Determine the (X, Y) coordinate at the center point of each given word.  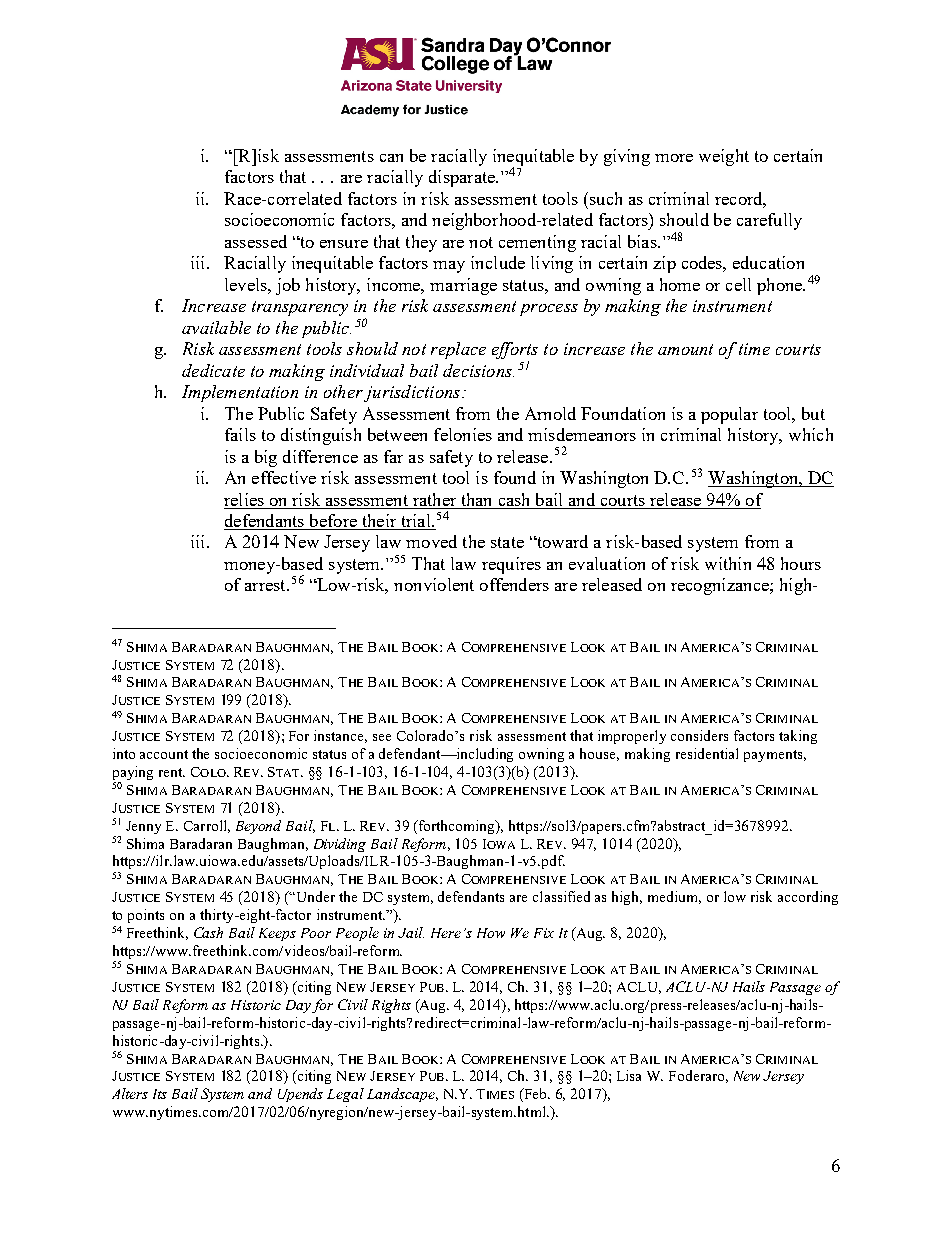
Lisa (629, 1075)
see (382, 737)
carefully (769, 221)
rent (172, 772)
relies (244, 499)
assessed (256, 241)
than (476, 499)
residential (707, 753)
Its (160, 1094)
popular (729, 415)
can (391, 158)
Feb (536, 1095)
